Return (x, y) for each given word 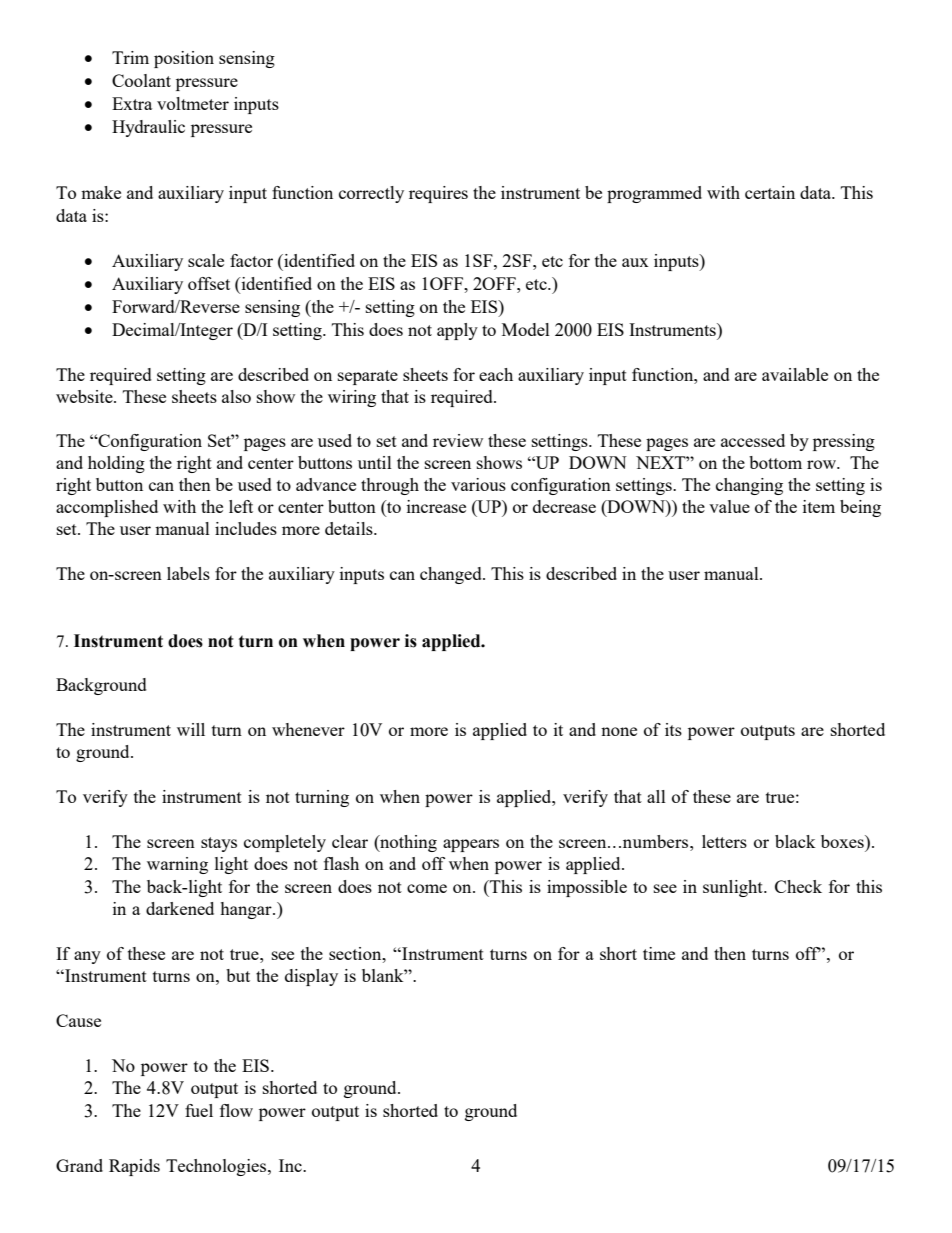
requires (438, 194)
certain (770, 192)
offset (209, 283)
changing (749, 486)
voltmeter (193, 103)
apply (457, 331)
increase (436, 506)
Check (798, 886)
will (191, 729)
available (795, 374)
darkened (180, 908)
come (427, 888)
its (673, 729)
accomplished (107, 508)
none (619, 731)
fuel (199, 1110)
